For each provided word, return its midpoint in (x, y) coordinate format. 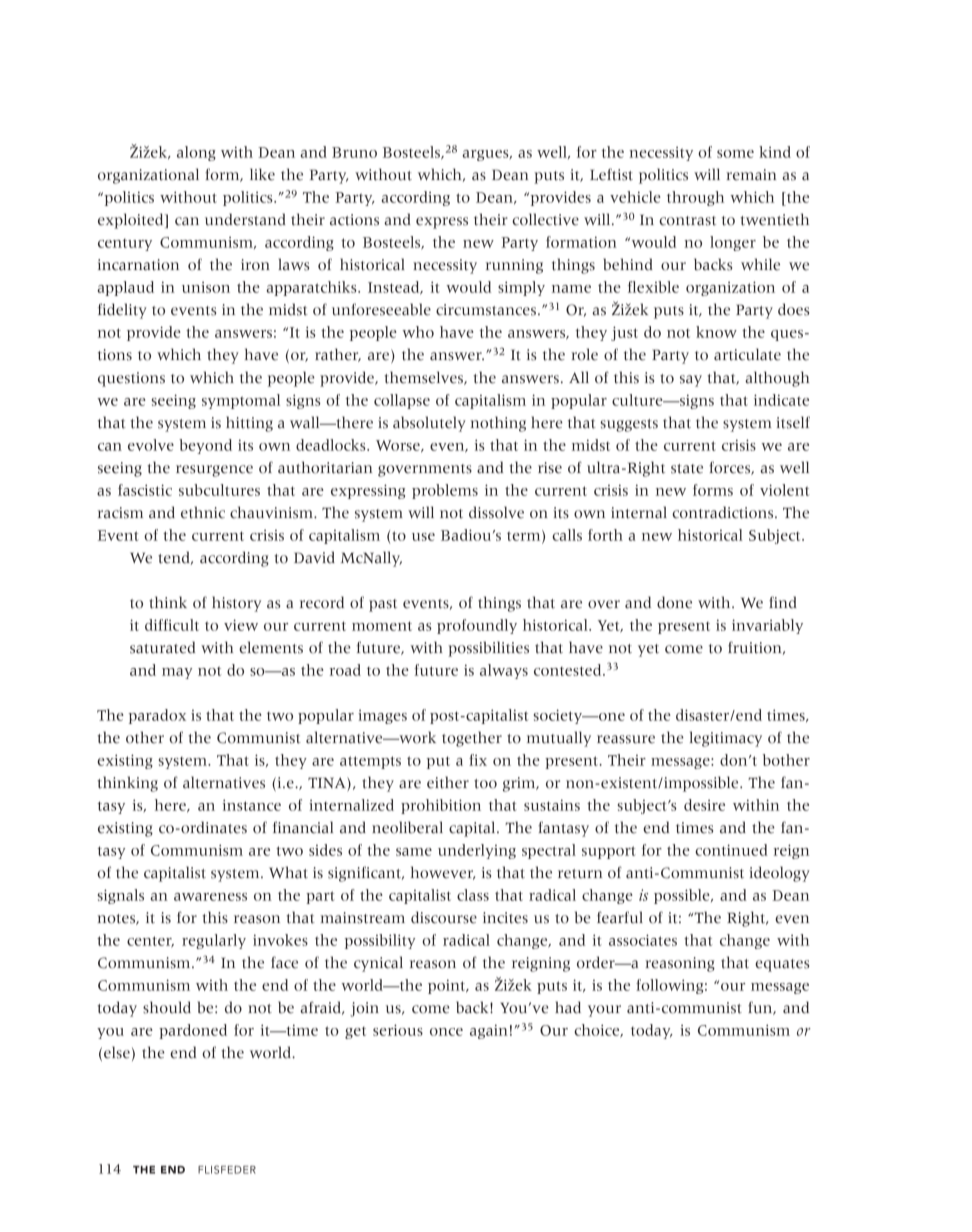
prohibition (441, 806)
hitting (249, 424)
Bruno (354, 152)
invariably (767, 626)
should (167, 1007)
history (236, 604)
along (196, 153)
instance (252, 805)
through (695, 198)
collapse (402, 401)
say (691, 381)
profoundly (477, 626)
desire (704, 805)
